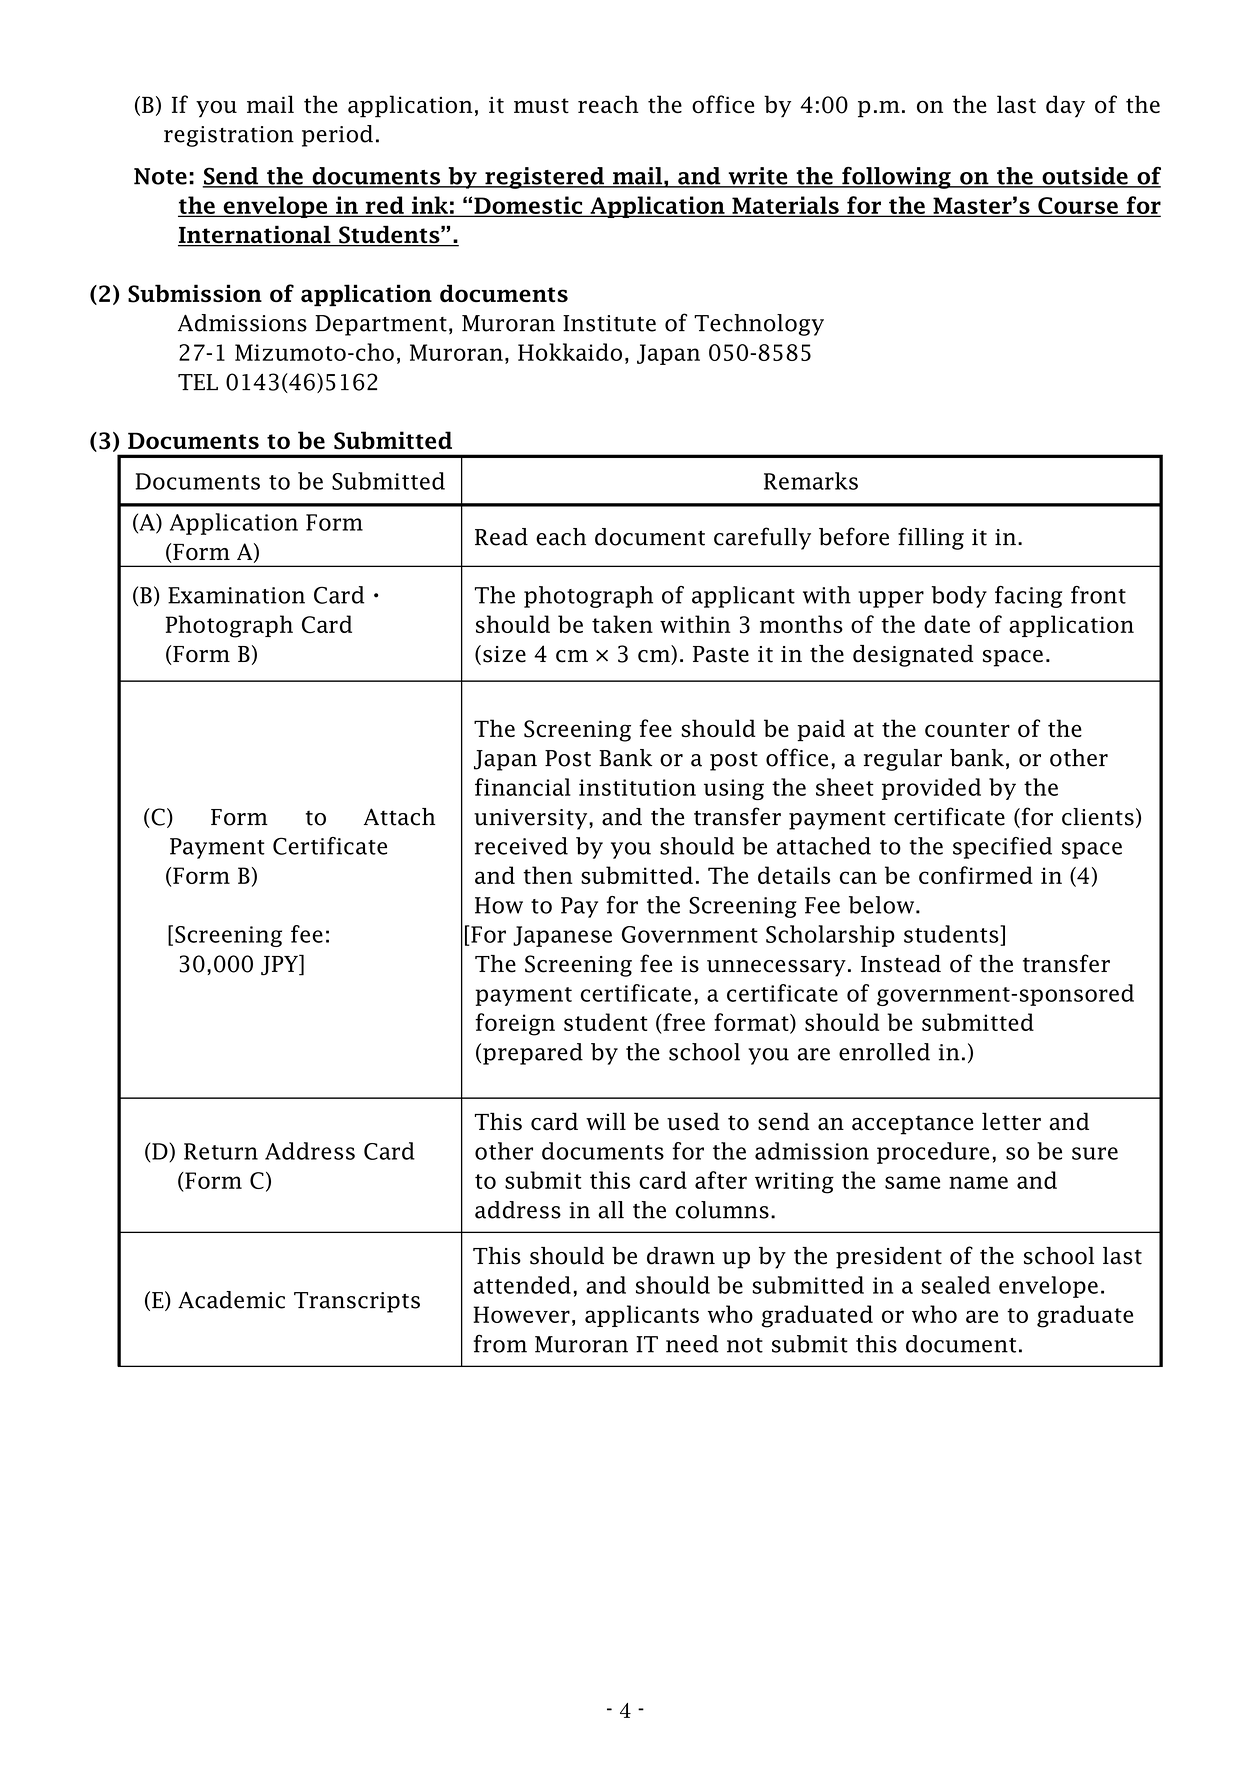  I want to click on registration, so click(229, 136).
